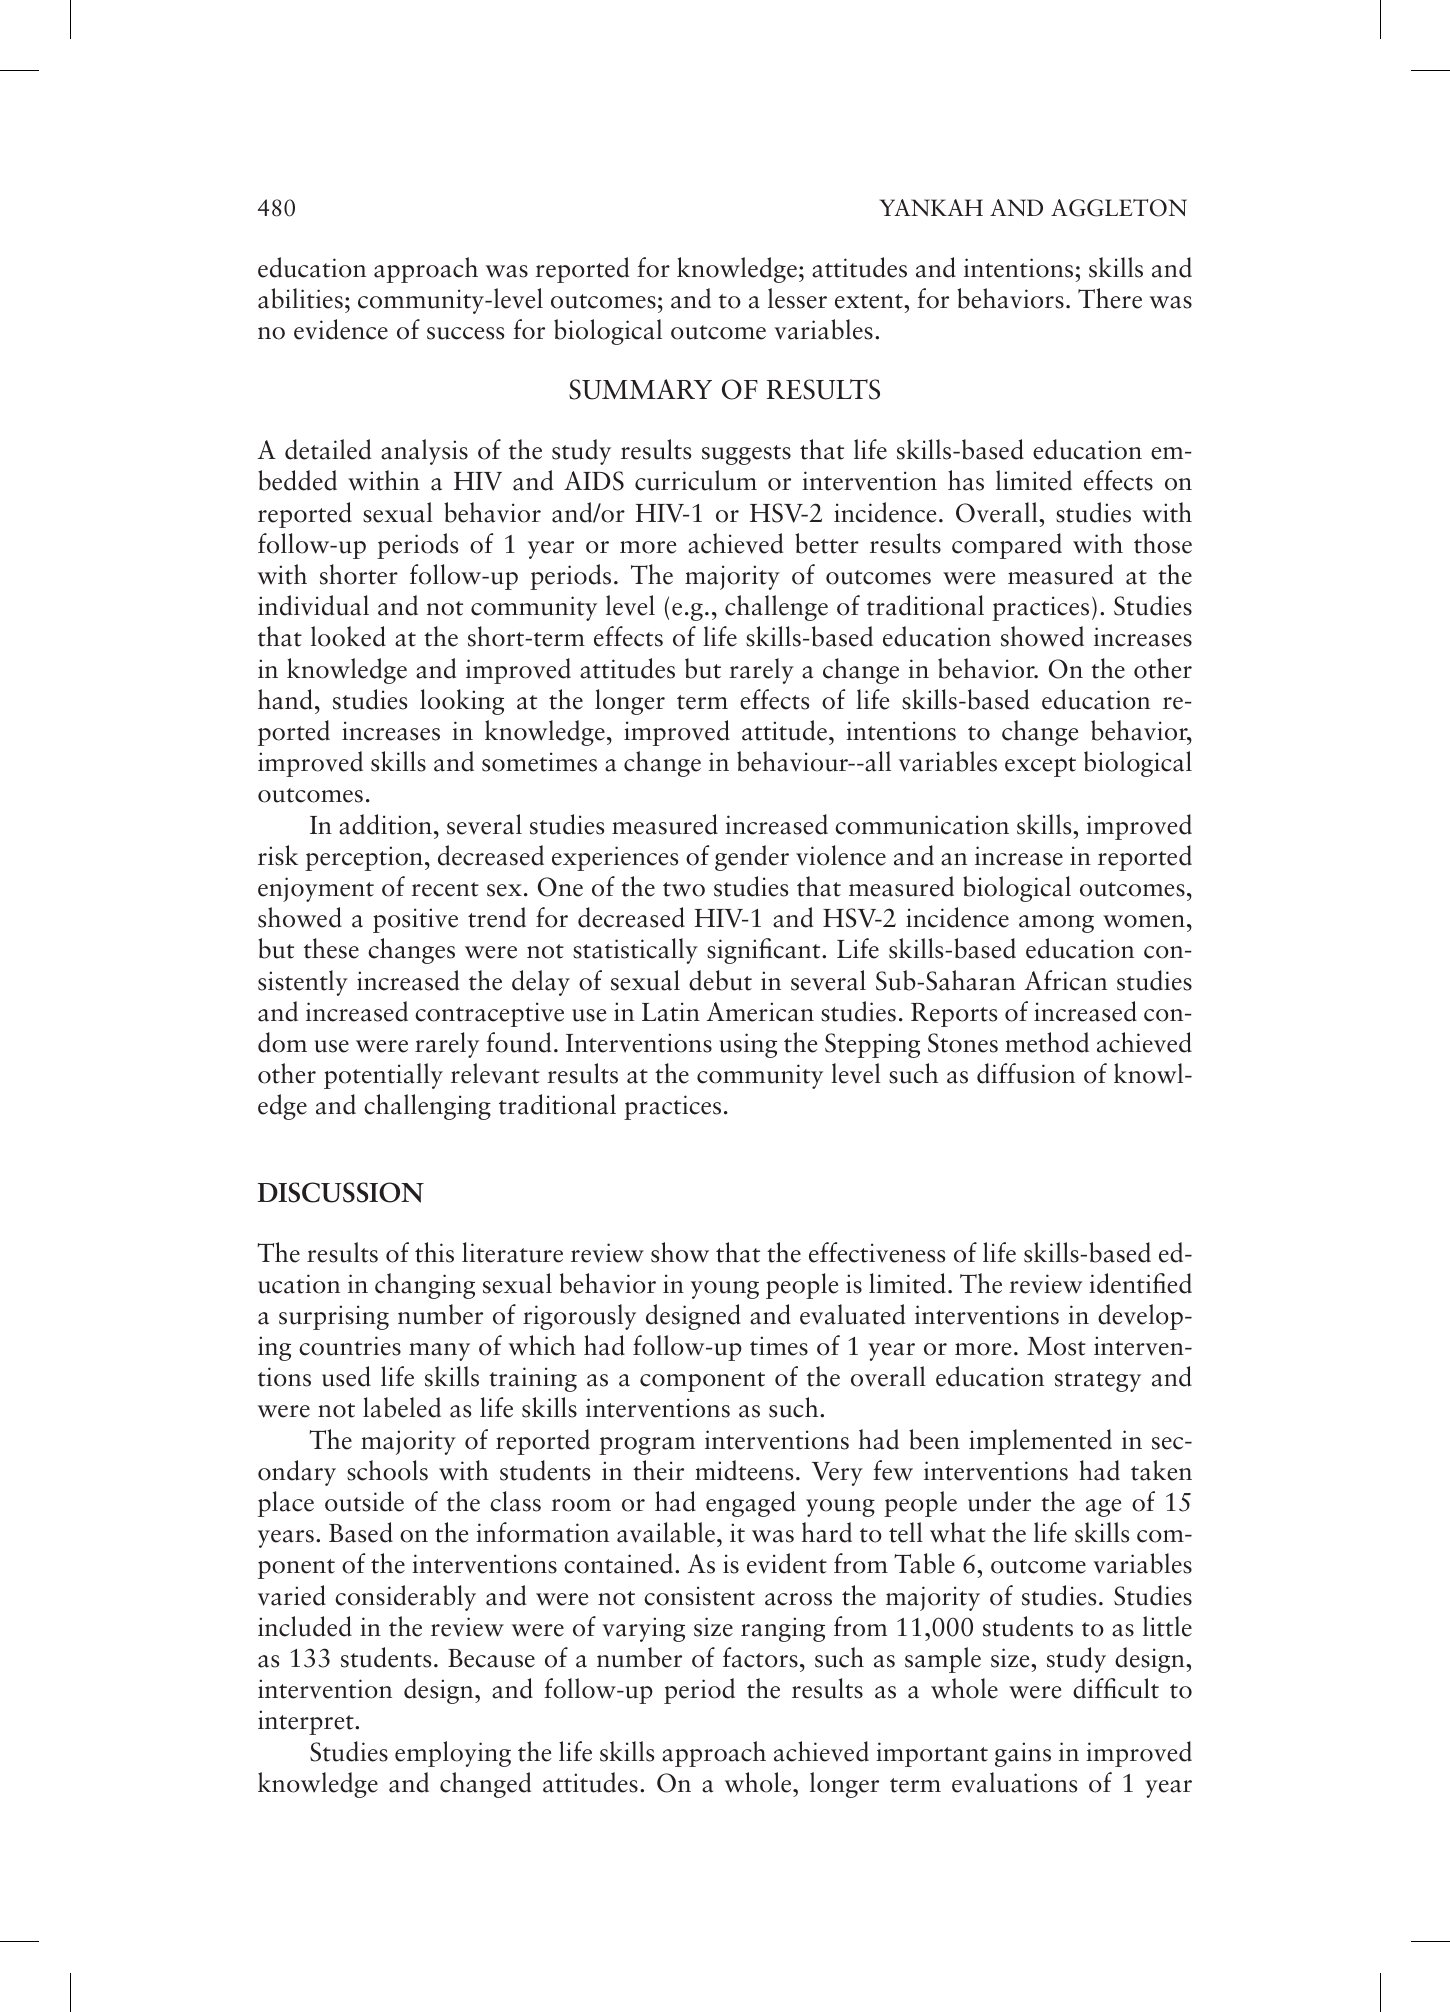 Image resolution: width=1450 pixels, height=2012 pixels. What do you see at coordinates (1040, 767) in the page?
I see `except` at bounding box center [1040, 767].
